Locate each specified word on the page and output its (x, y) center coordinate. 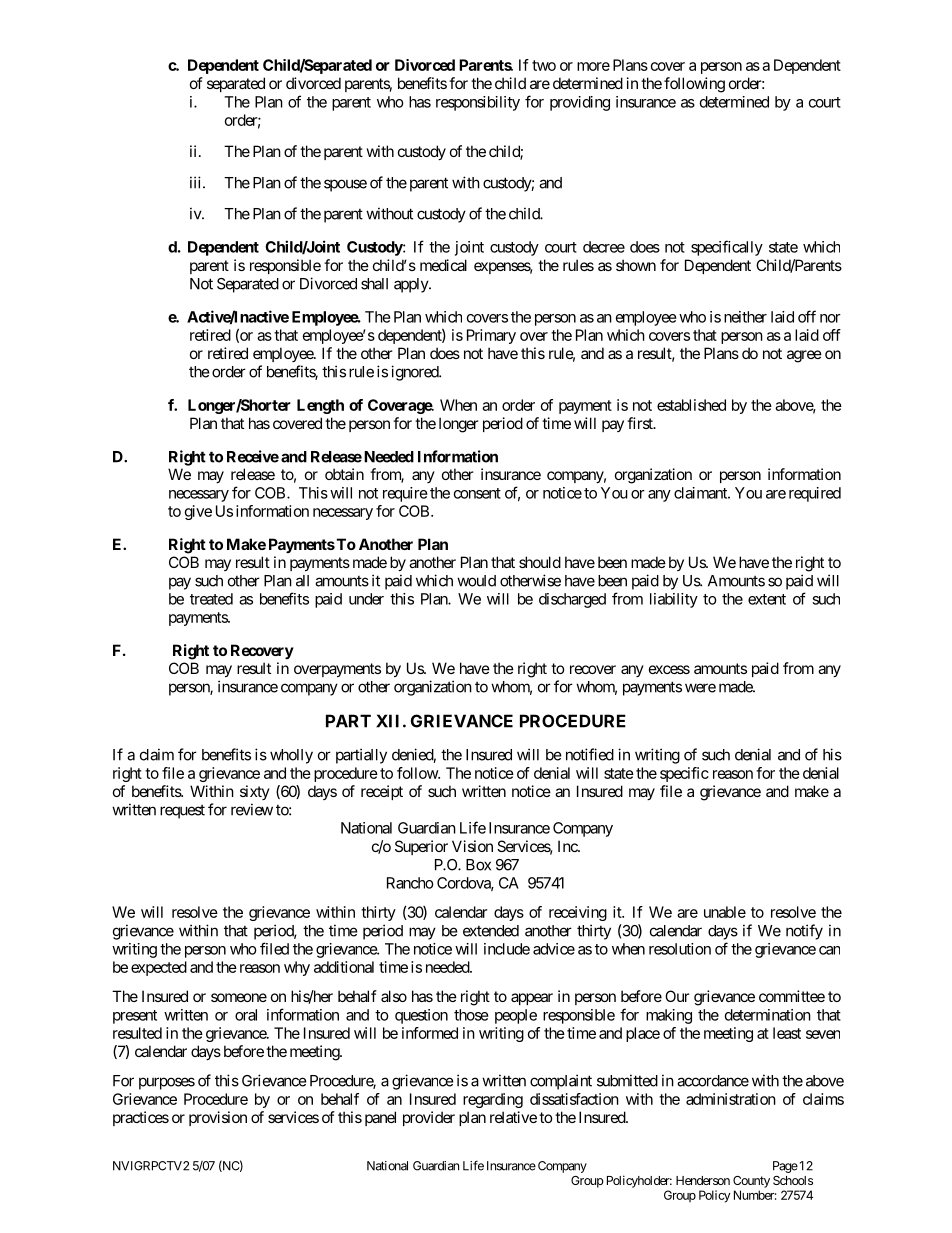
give (198, 512)
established (691, 405)
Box (478, 865)
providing (580, 103)
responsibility (478, 103)
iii (197, 182)
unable (725, 912)
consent (477, 493)
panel (380, 1118)
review (252, 809)
